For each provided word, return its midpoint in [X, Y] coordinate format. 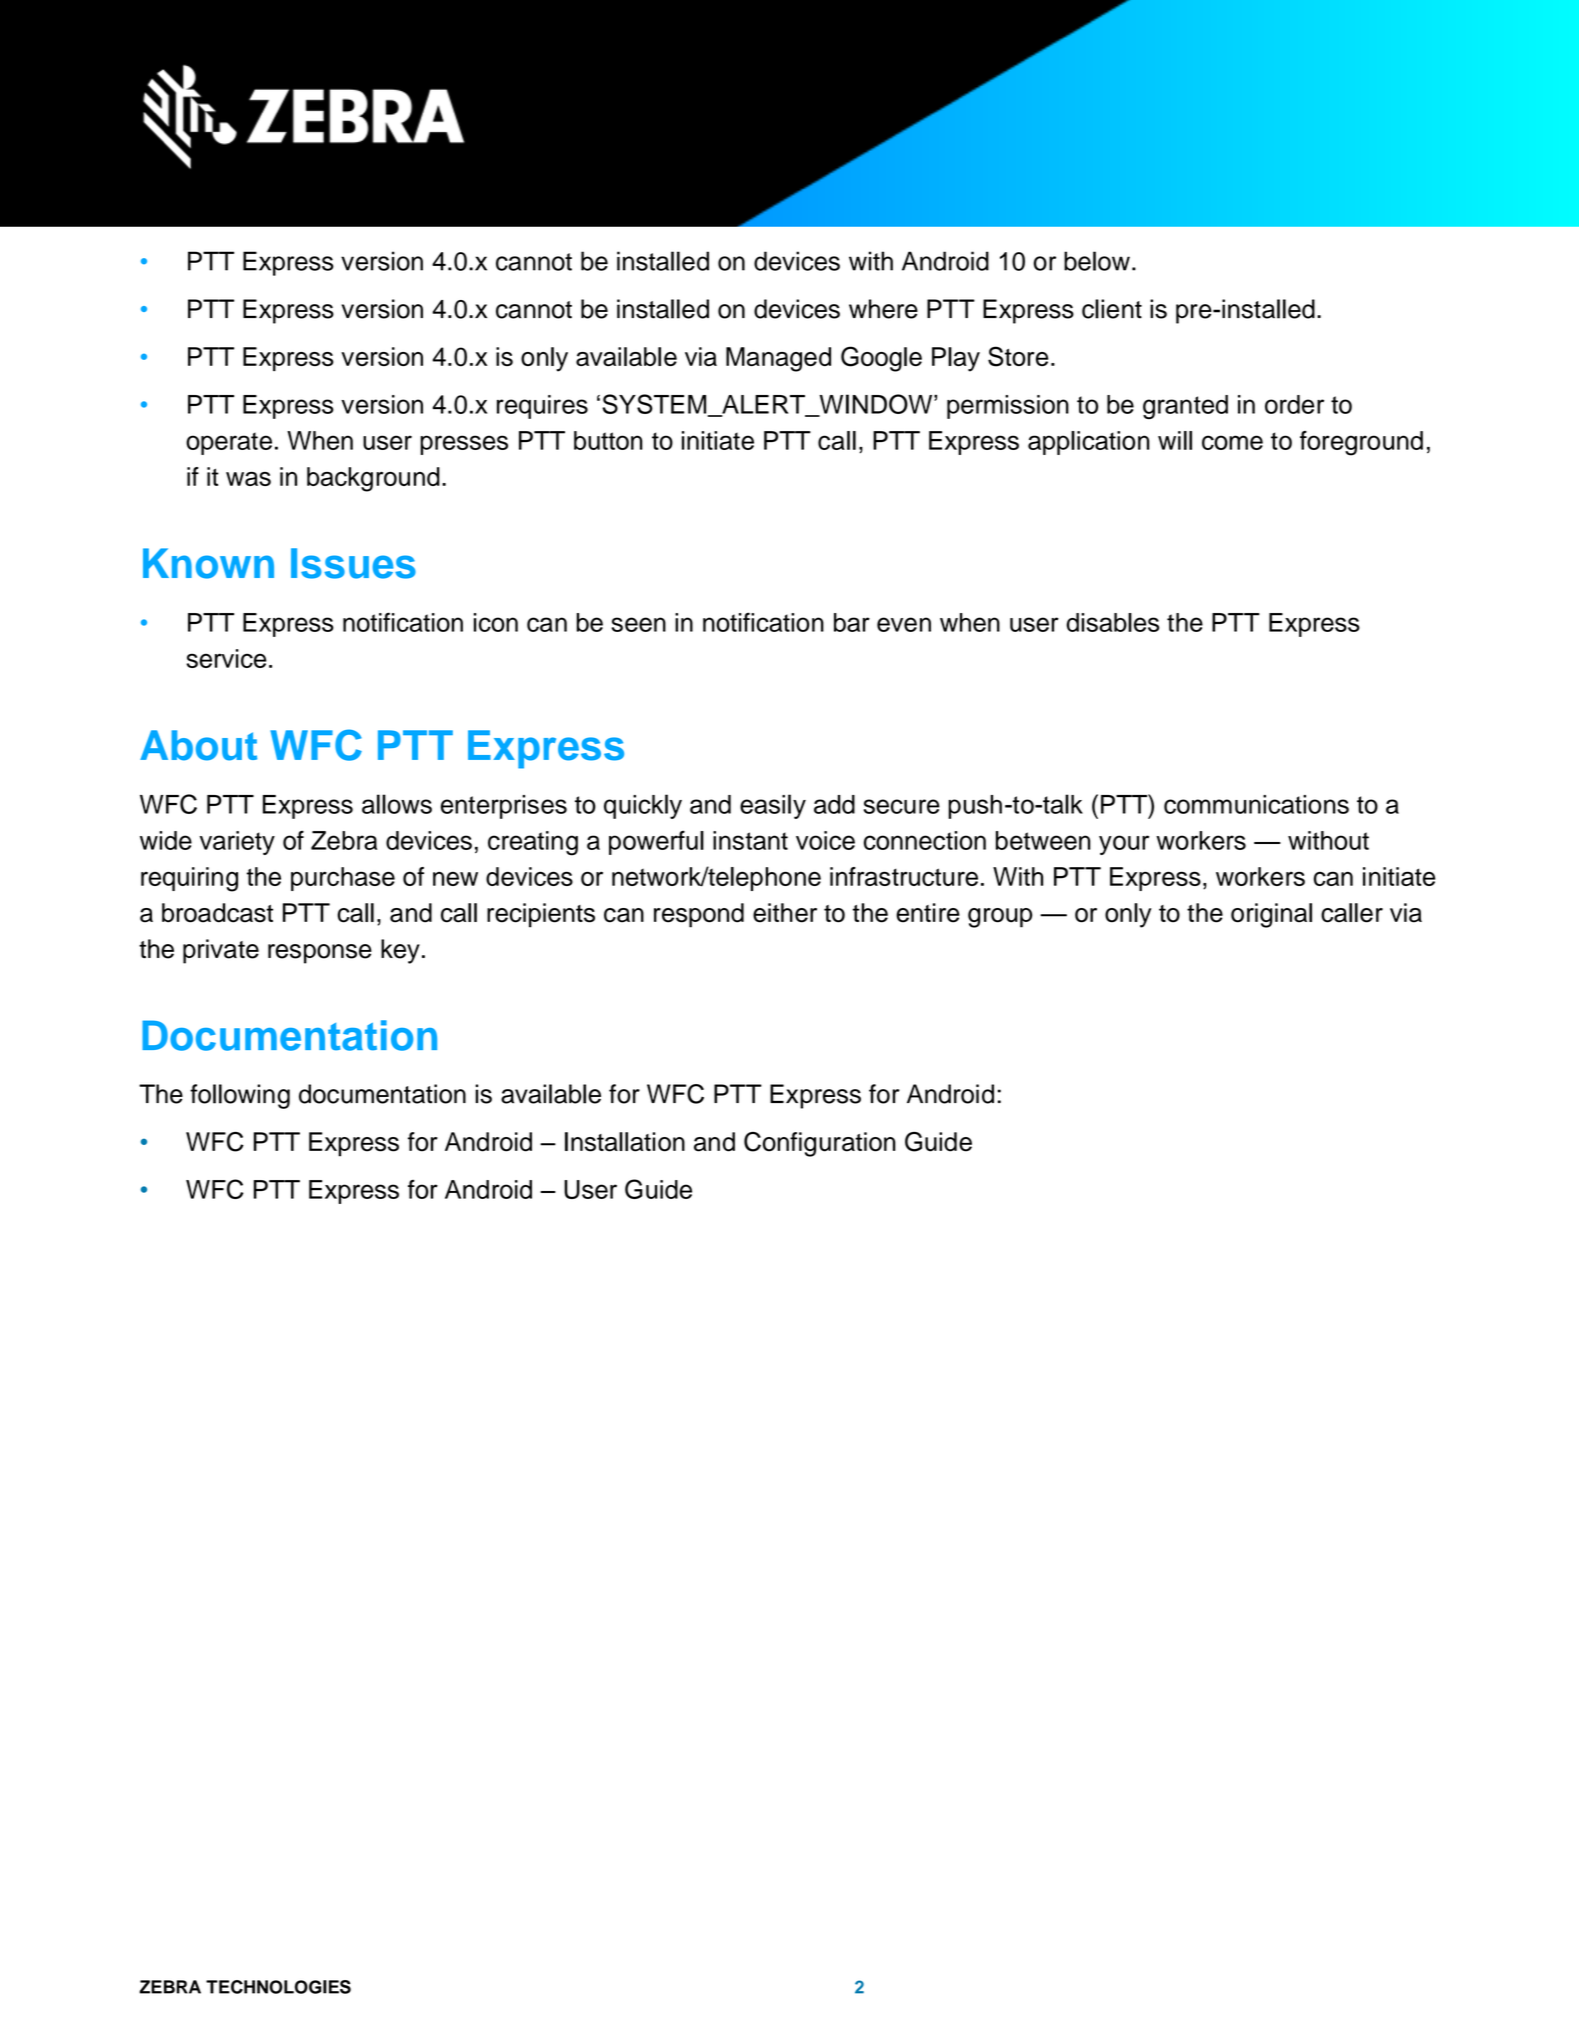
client [1112, 309]
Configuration [820, 1144]
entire [928, 913]
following [240, 1096]
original [1271, 915]
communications [1256, 804]
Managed [778, 359]
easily [773, 806]
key [400, 951]
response [320, 954]
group [1000, 918]
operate [229, 443]
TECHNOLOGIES [278, 1987]
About [198, 745]
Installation [625, 1142]
